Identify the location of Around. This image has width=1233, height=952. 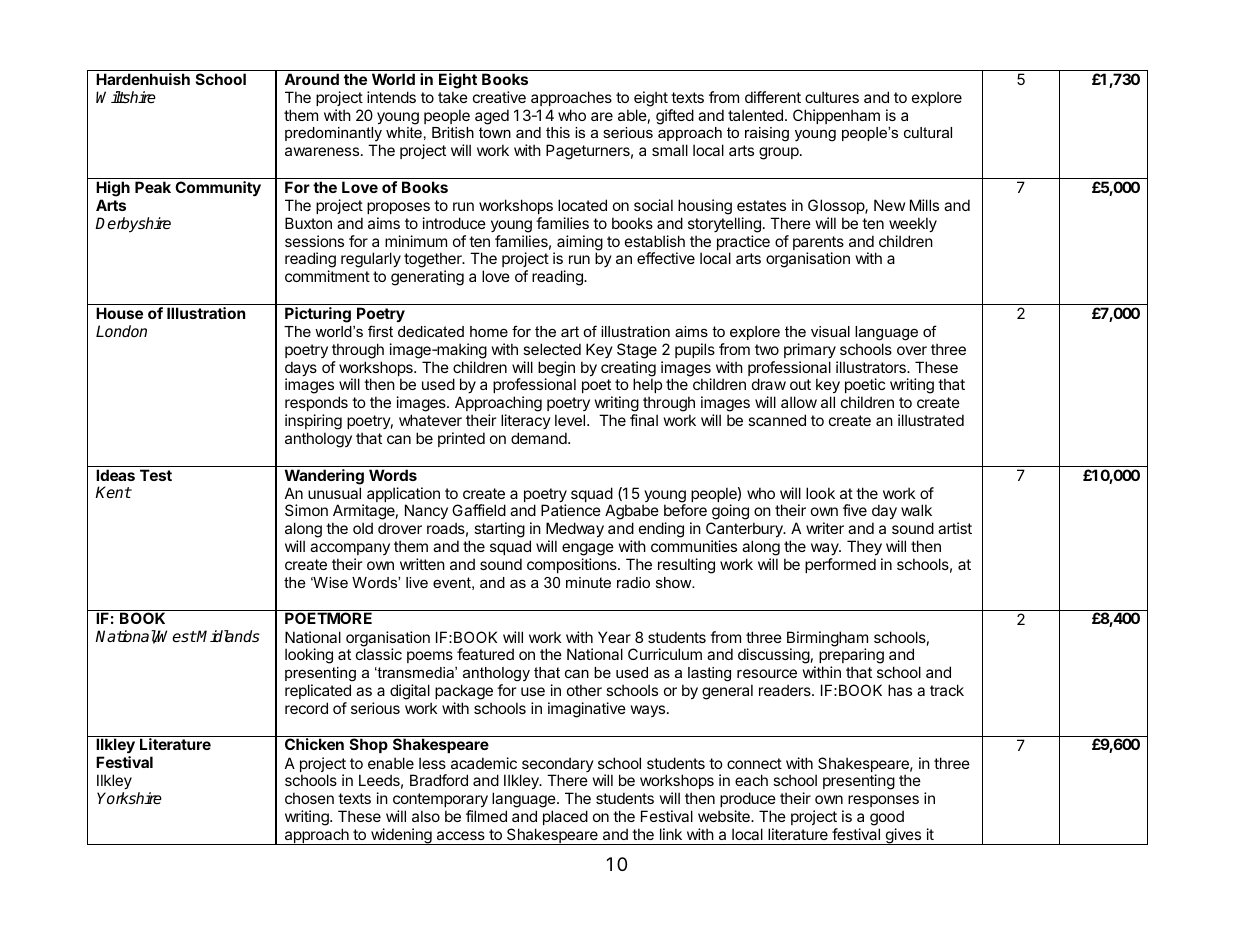
(311, 79).
